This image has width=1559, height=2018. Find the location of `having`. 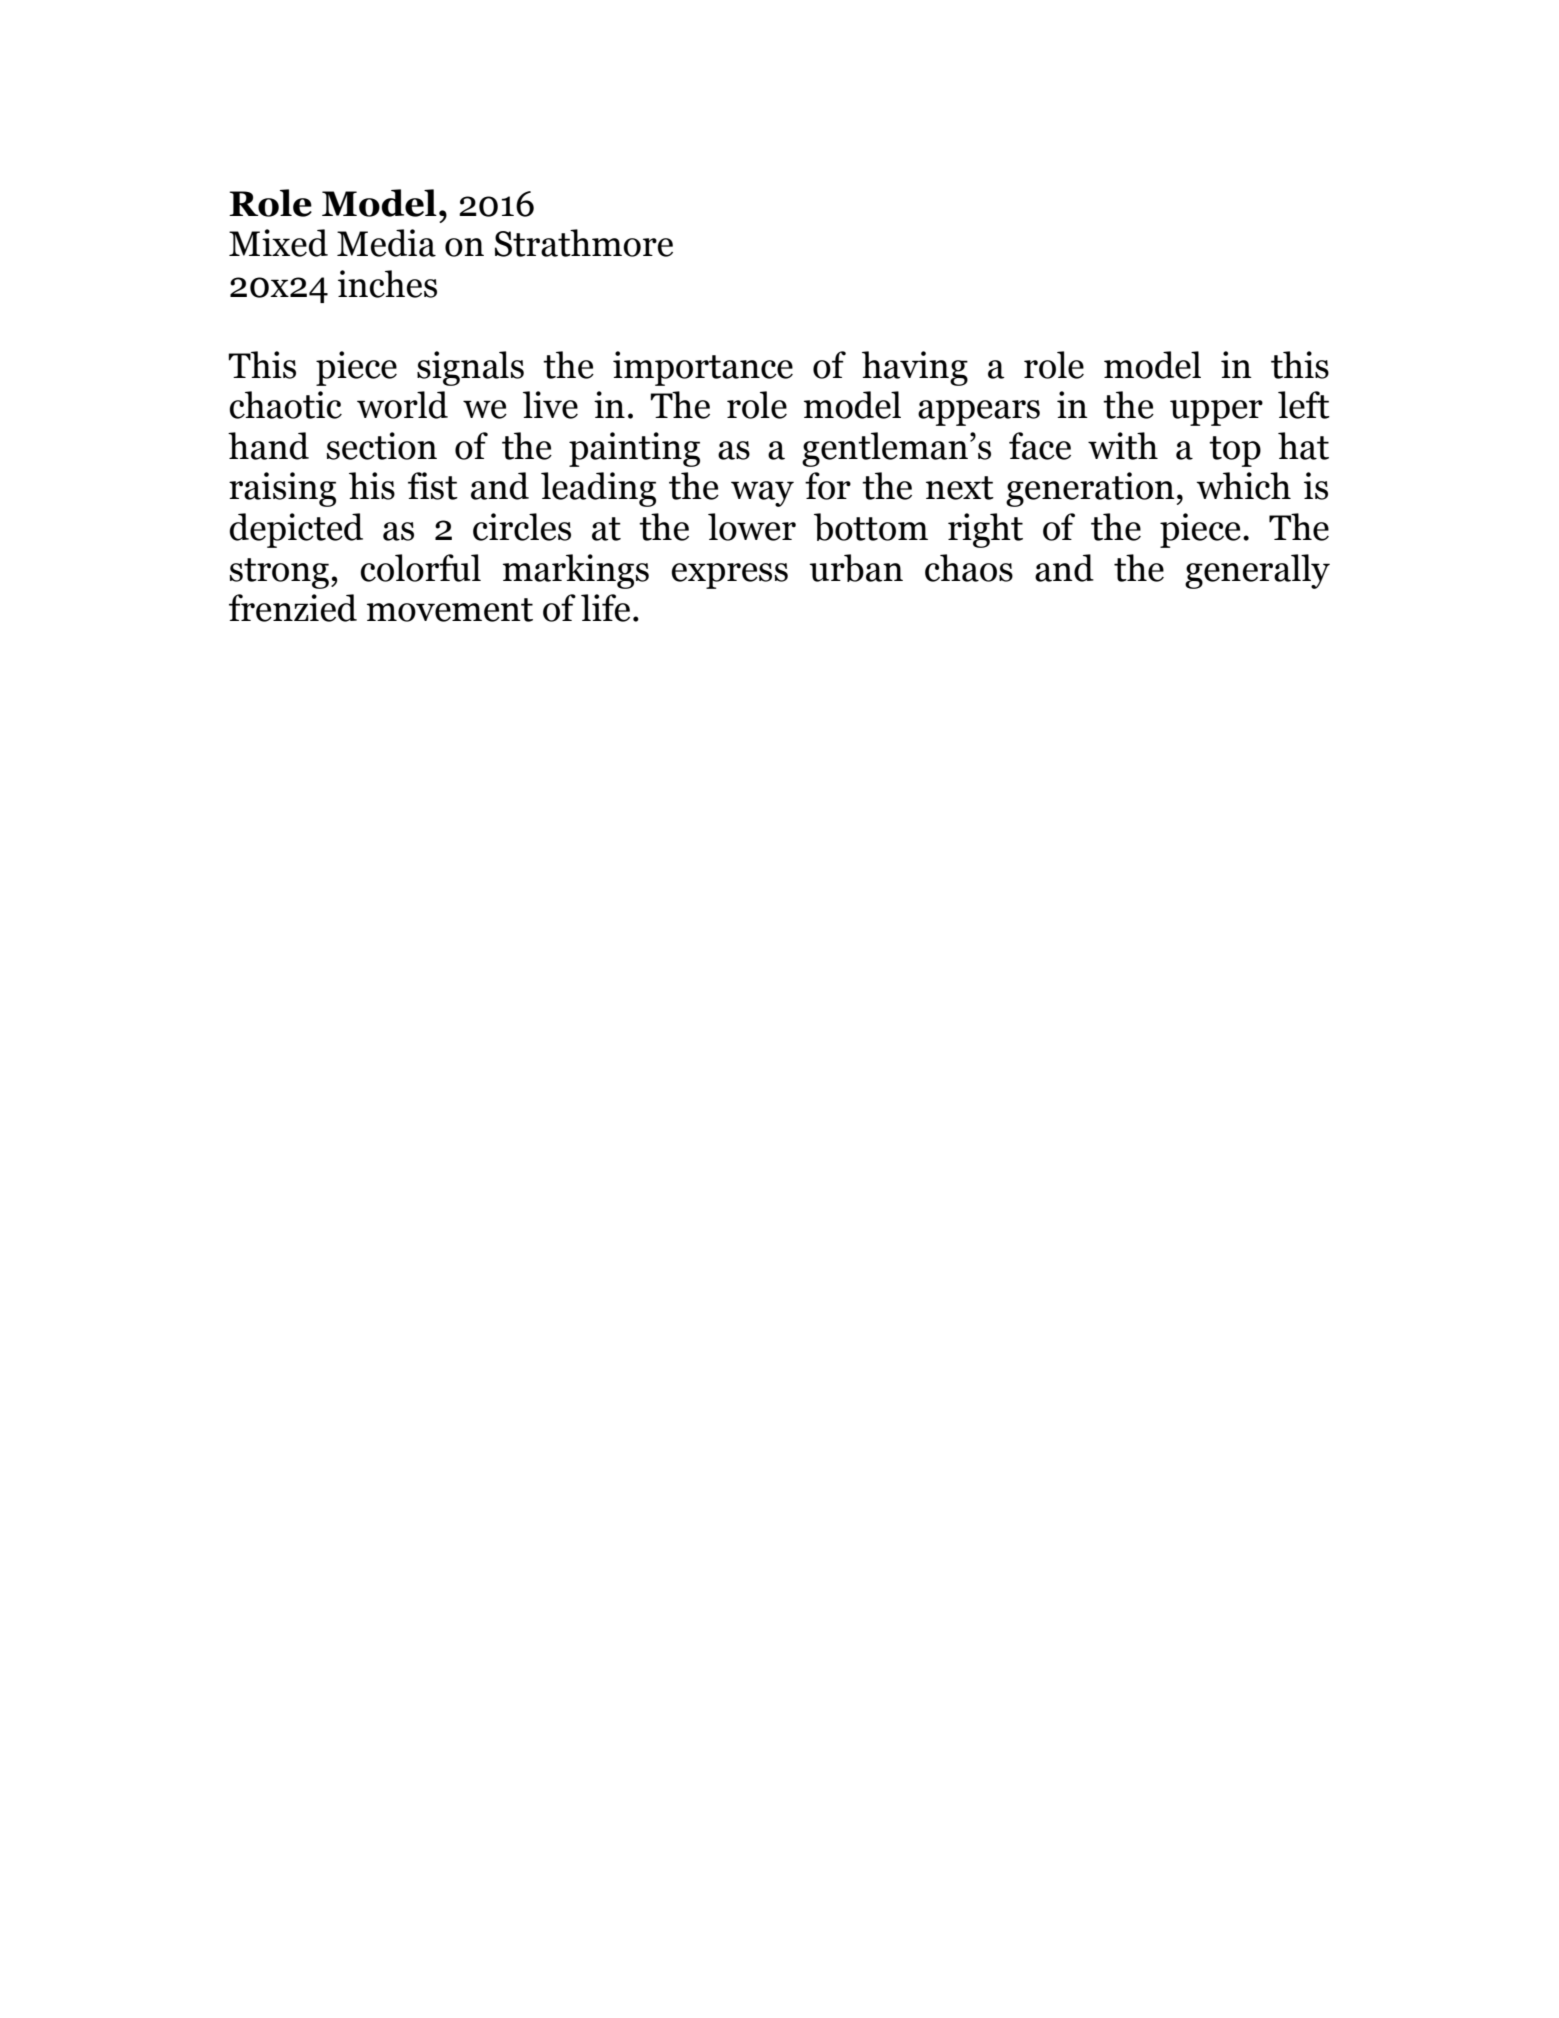

having is located at coordinates (915, 368).
